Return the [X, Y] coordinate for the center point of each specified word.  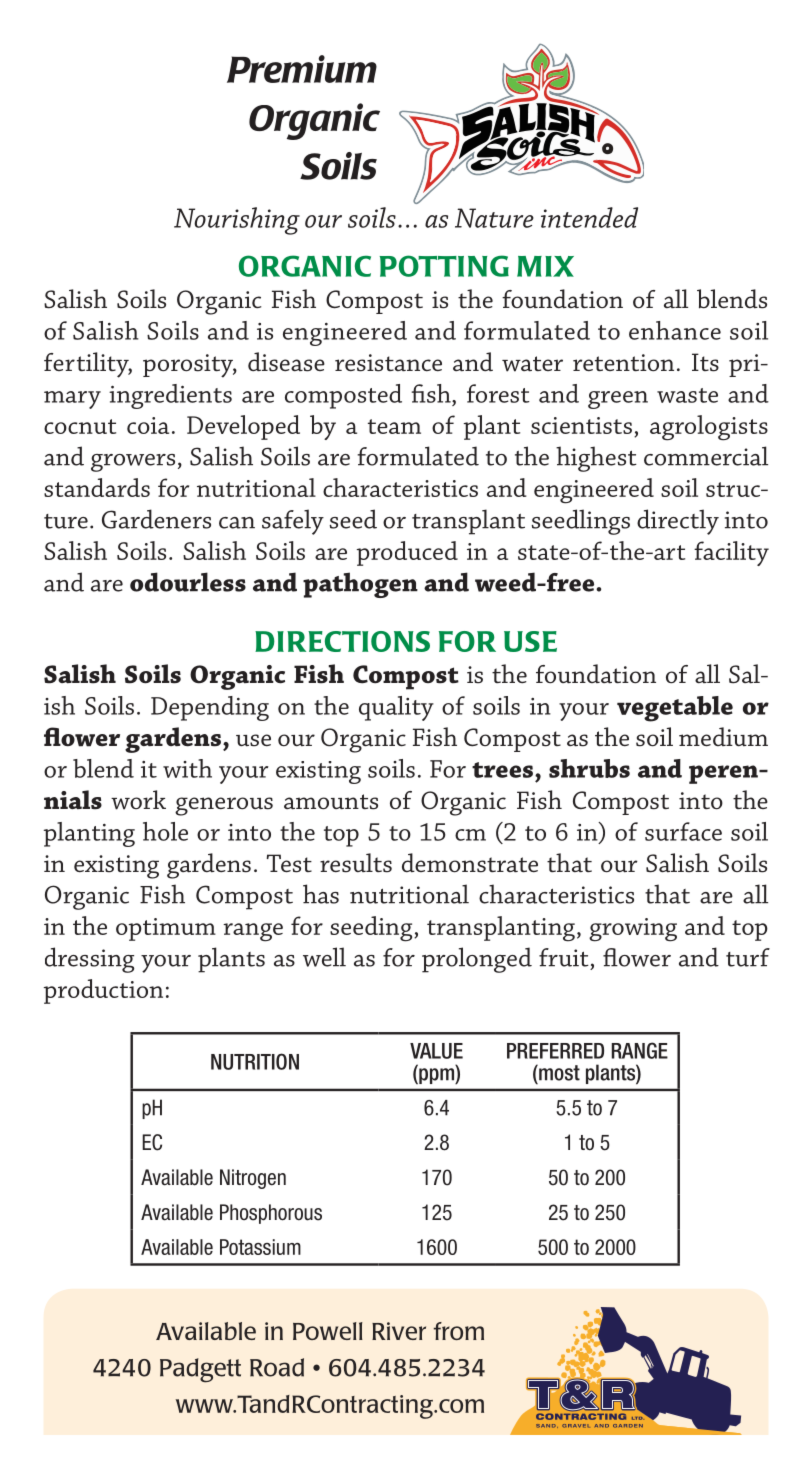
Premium [302, 69]
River [399, 1331]
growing [633, 930]
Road [277, 1367]
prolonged [477, 960]
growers [133, 463]
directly [678, 522]
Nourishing [237, 221]
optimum [166, 929]
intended [589, 217]
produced [407, 553]
